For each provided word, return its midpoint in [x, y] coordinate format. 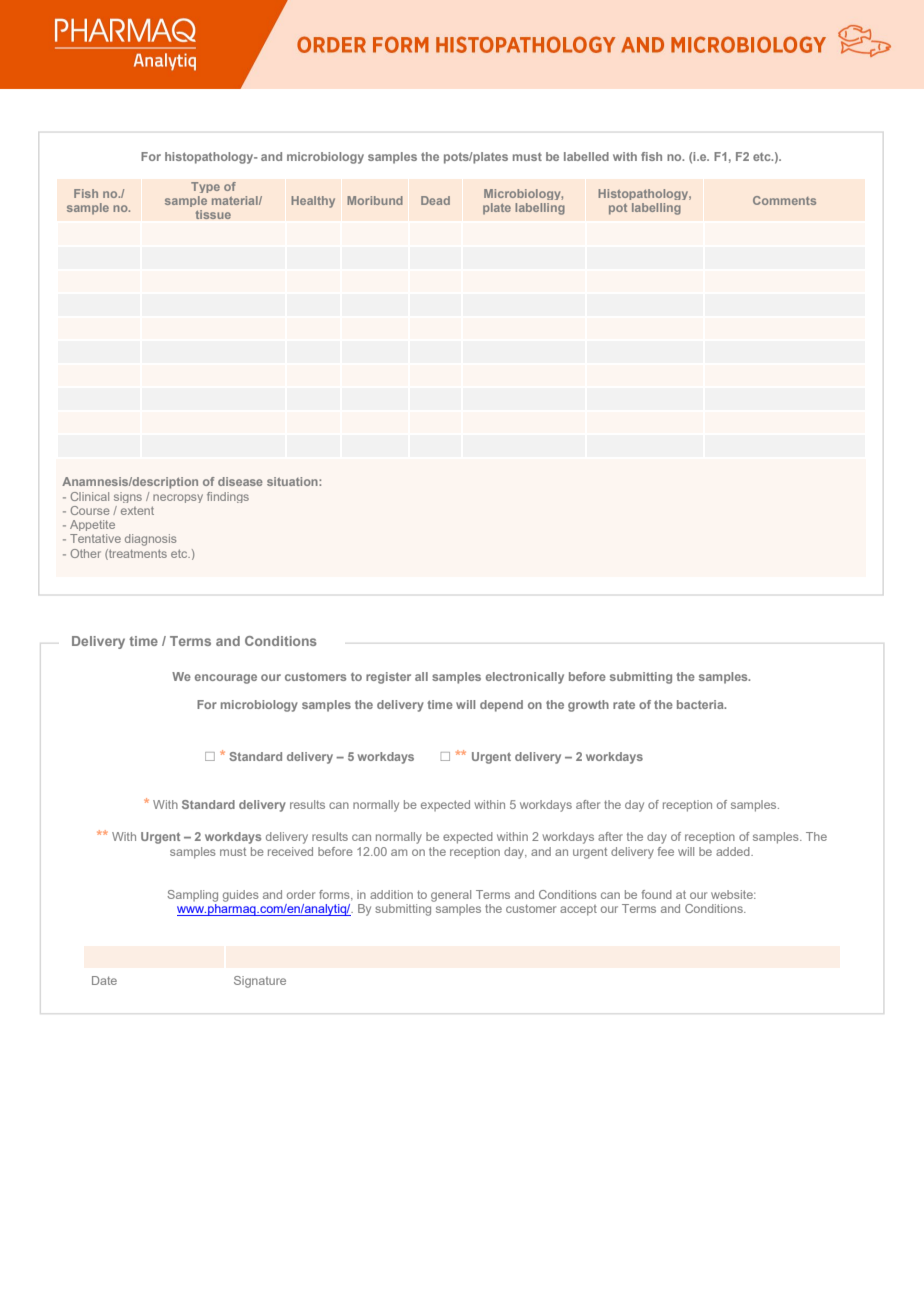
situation [293, 481]
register [388, 678]
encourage [226, 679]
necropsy [178, 498]
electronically [525, 678]
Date [104, 980]
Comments [784, 200]
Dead [435, 200]
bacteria [701, 704]
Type [205, 187]
